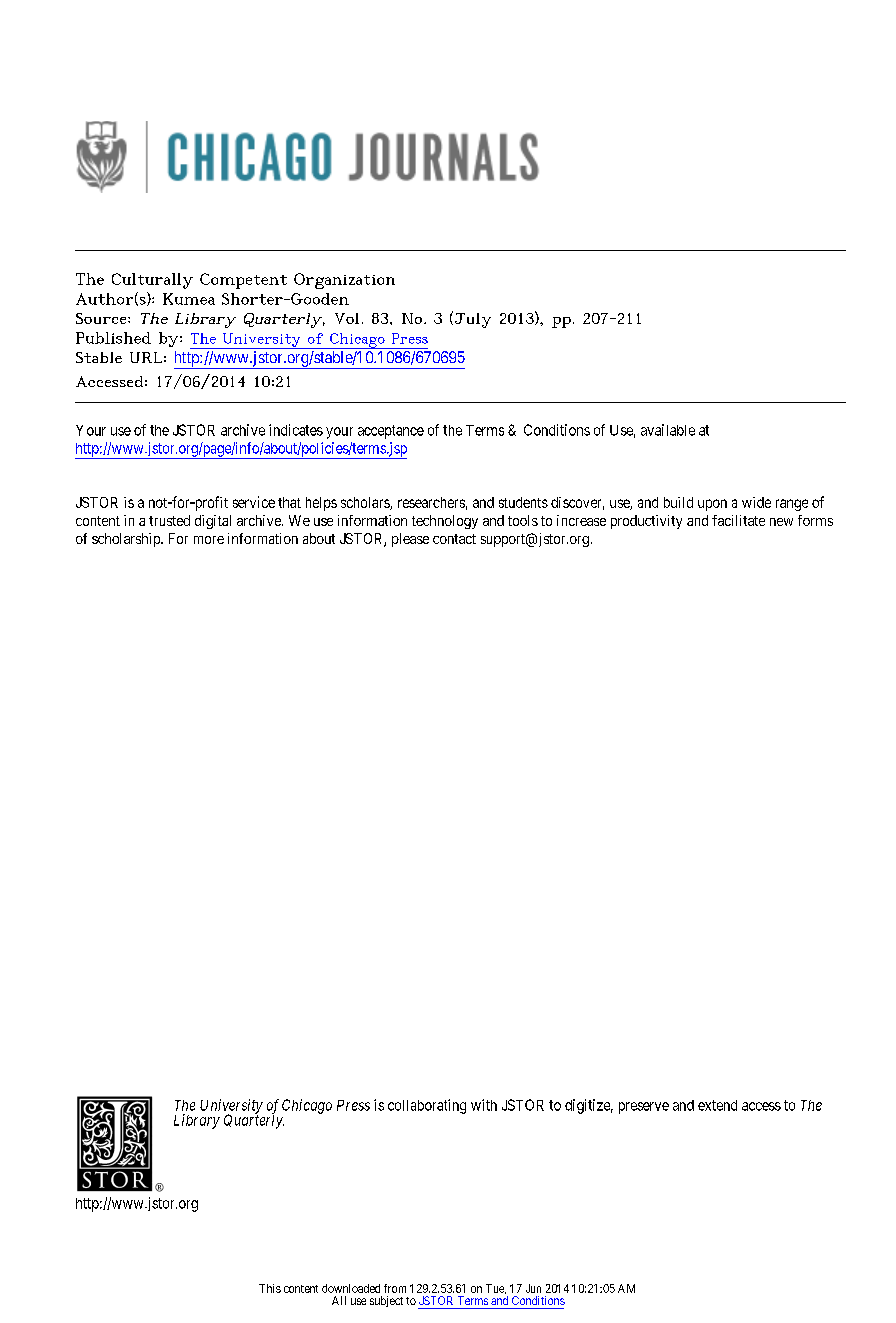 The height and width of the screenshot is (1323, 896). I want to click on contact, so click(454, 539).
